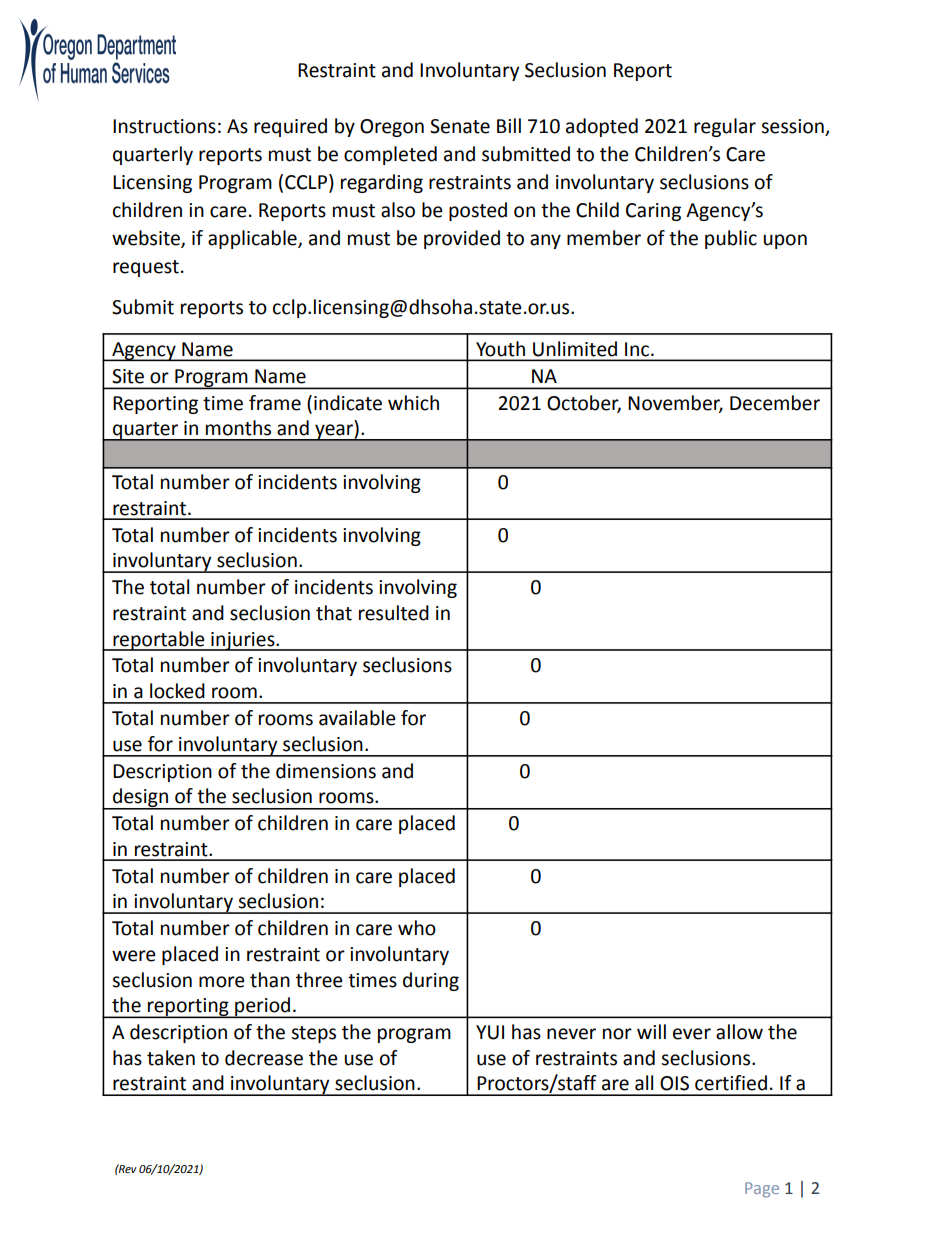  I want to click on November, so click(675, 403).
